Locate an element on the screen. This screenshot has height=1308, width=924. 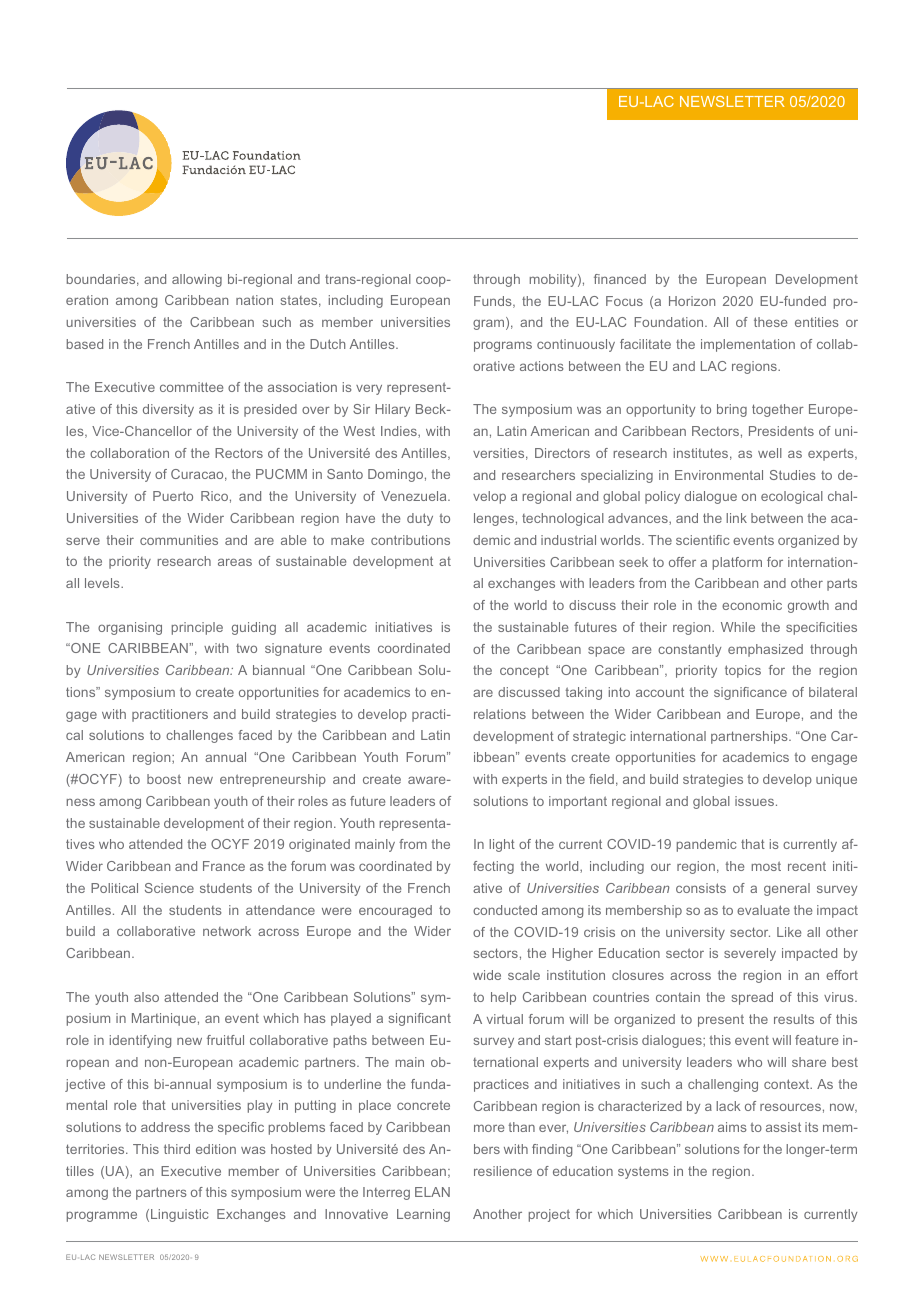
issues is located at coordinates (754, 801).
